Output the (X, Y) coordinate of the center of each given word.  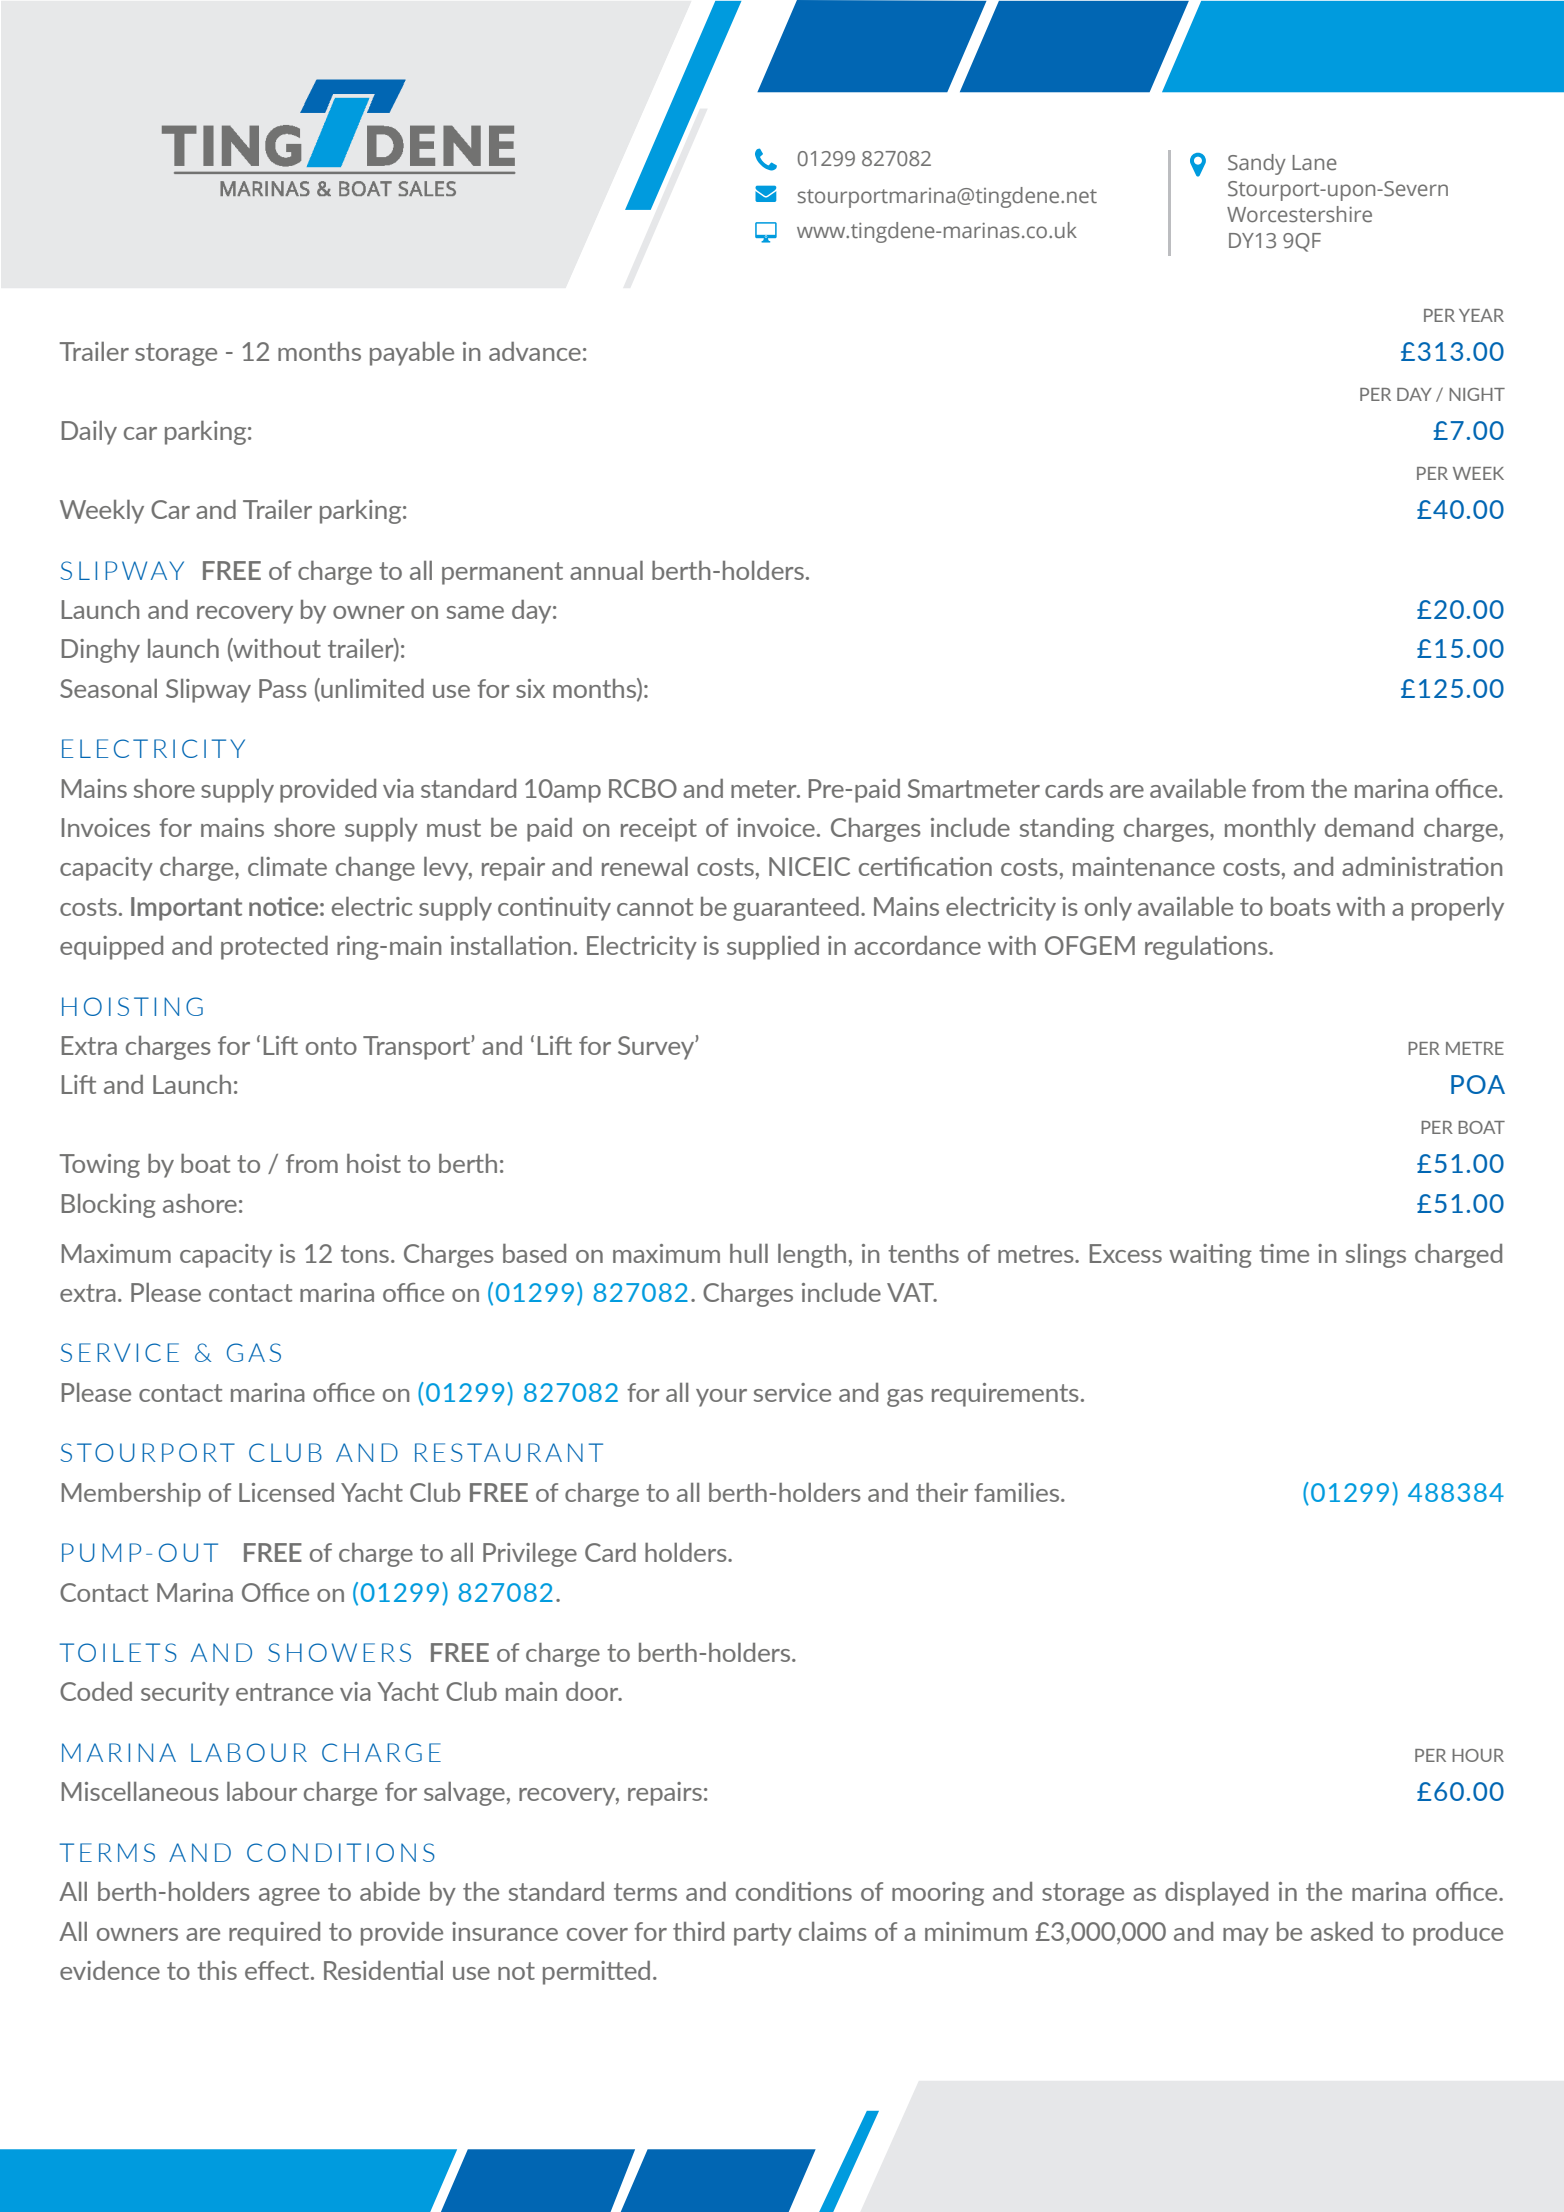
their (942, 1492)
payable (412, 354)
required (274, 1934)
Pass (283, 688)
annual (606, 570)
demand (1369, 827)
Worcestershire (1299, 214)
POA (1478, 1084)
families (1018, 1492)
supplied (773, 948)
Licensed (286, 1492)
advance (535, 351)
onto (331, 1046)
